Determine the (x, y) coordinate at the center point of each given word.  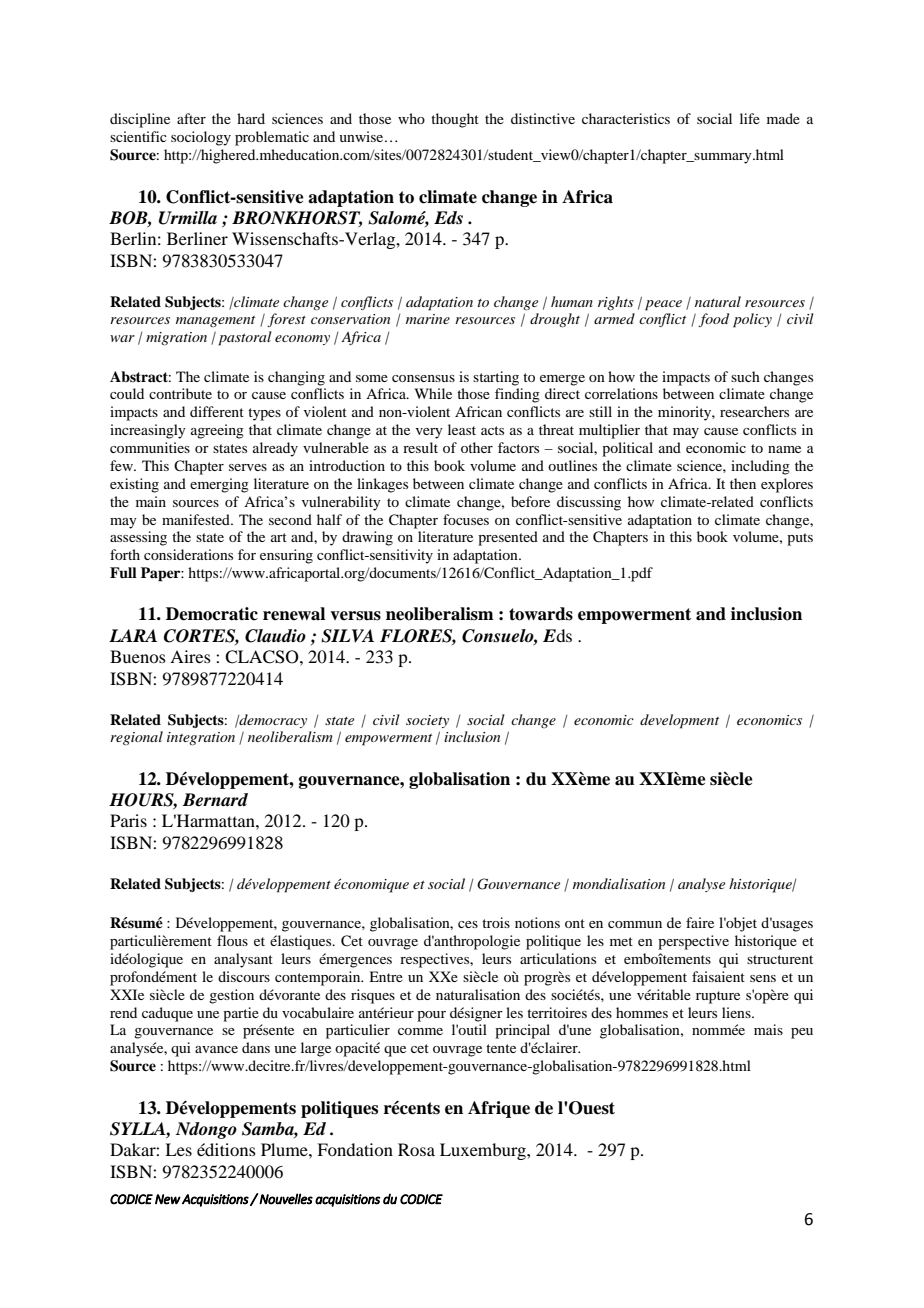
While (433, 393)
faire (700, 922)
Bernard (215, 800)
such (745, 376)
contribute (180, 393)
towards (541, 614)
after (191, 118)
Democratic (212, 614)
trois (496, 922)
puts (800, 539)
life (750, 118)
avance (216, 1049)
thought (455, 120)
